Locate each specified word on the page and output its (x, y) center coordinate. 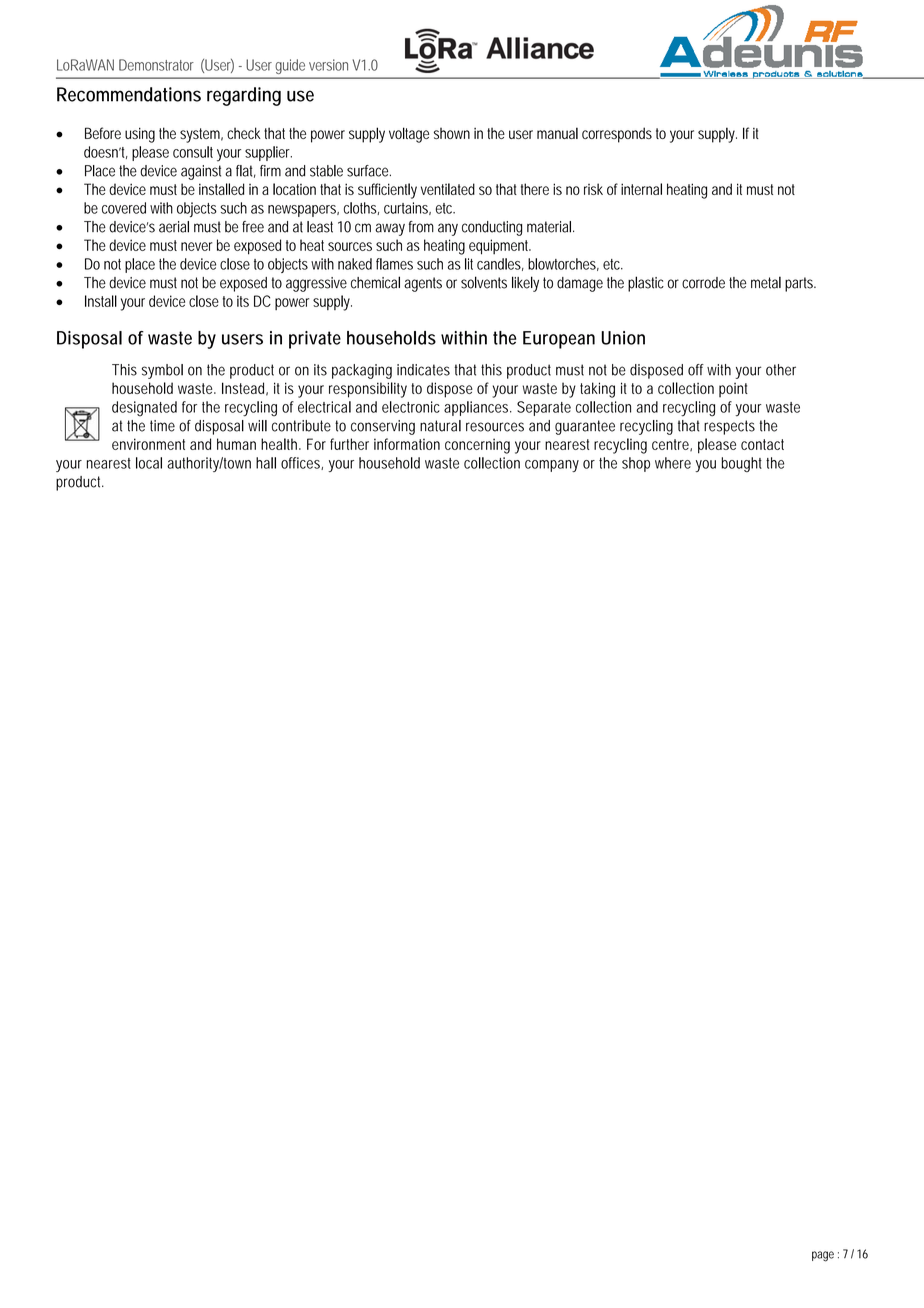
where (673, 463)
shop (636, 464)
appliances (476, 408)
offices (301, 463)
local (149, 463)
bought (741, 464)
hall (266, 463)
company (552, 466)
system (200, 135)
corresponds (617, 135)
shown (452, 133)
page (823, 1256)
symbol (162, 371)
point (733, 390)
